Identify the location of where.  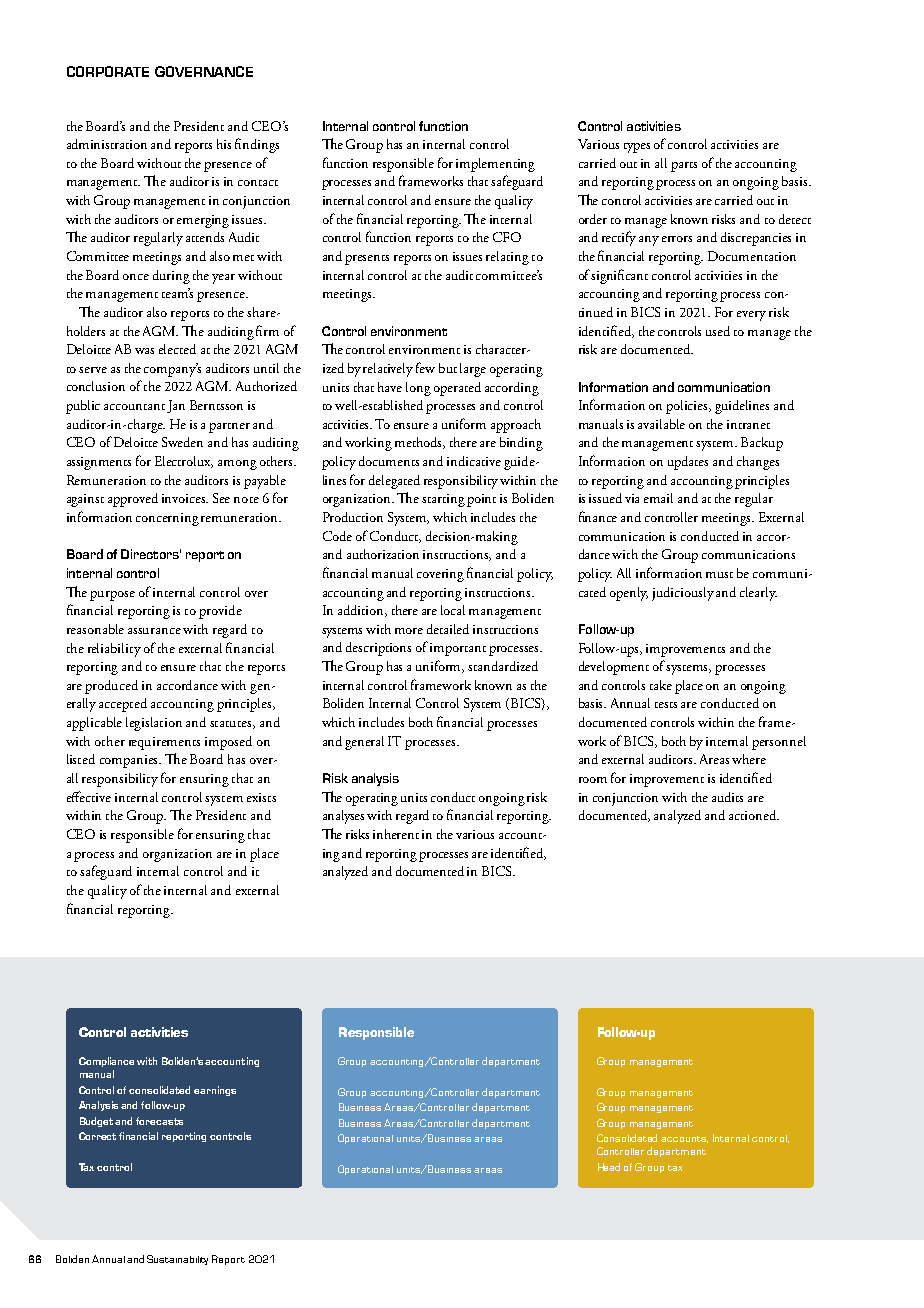
(749, 759).
